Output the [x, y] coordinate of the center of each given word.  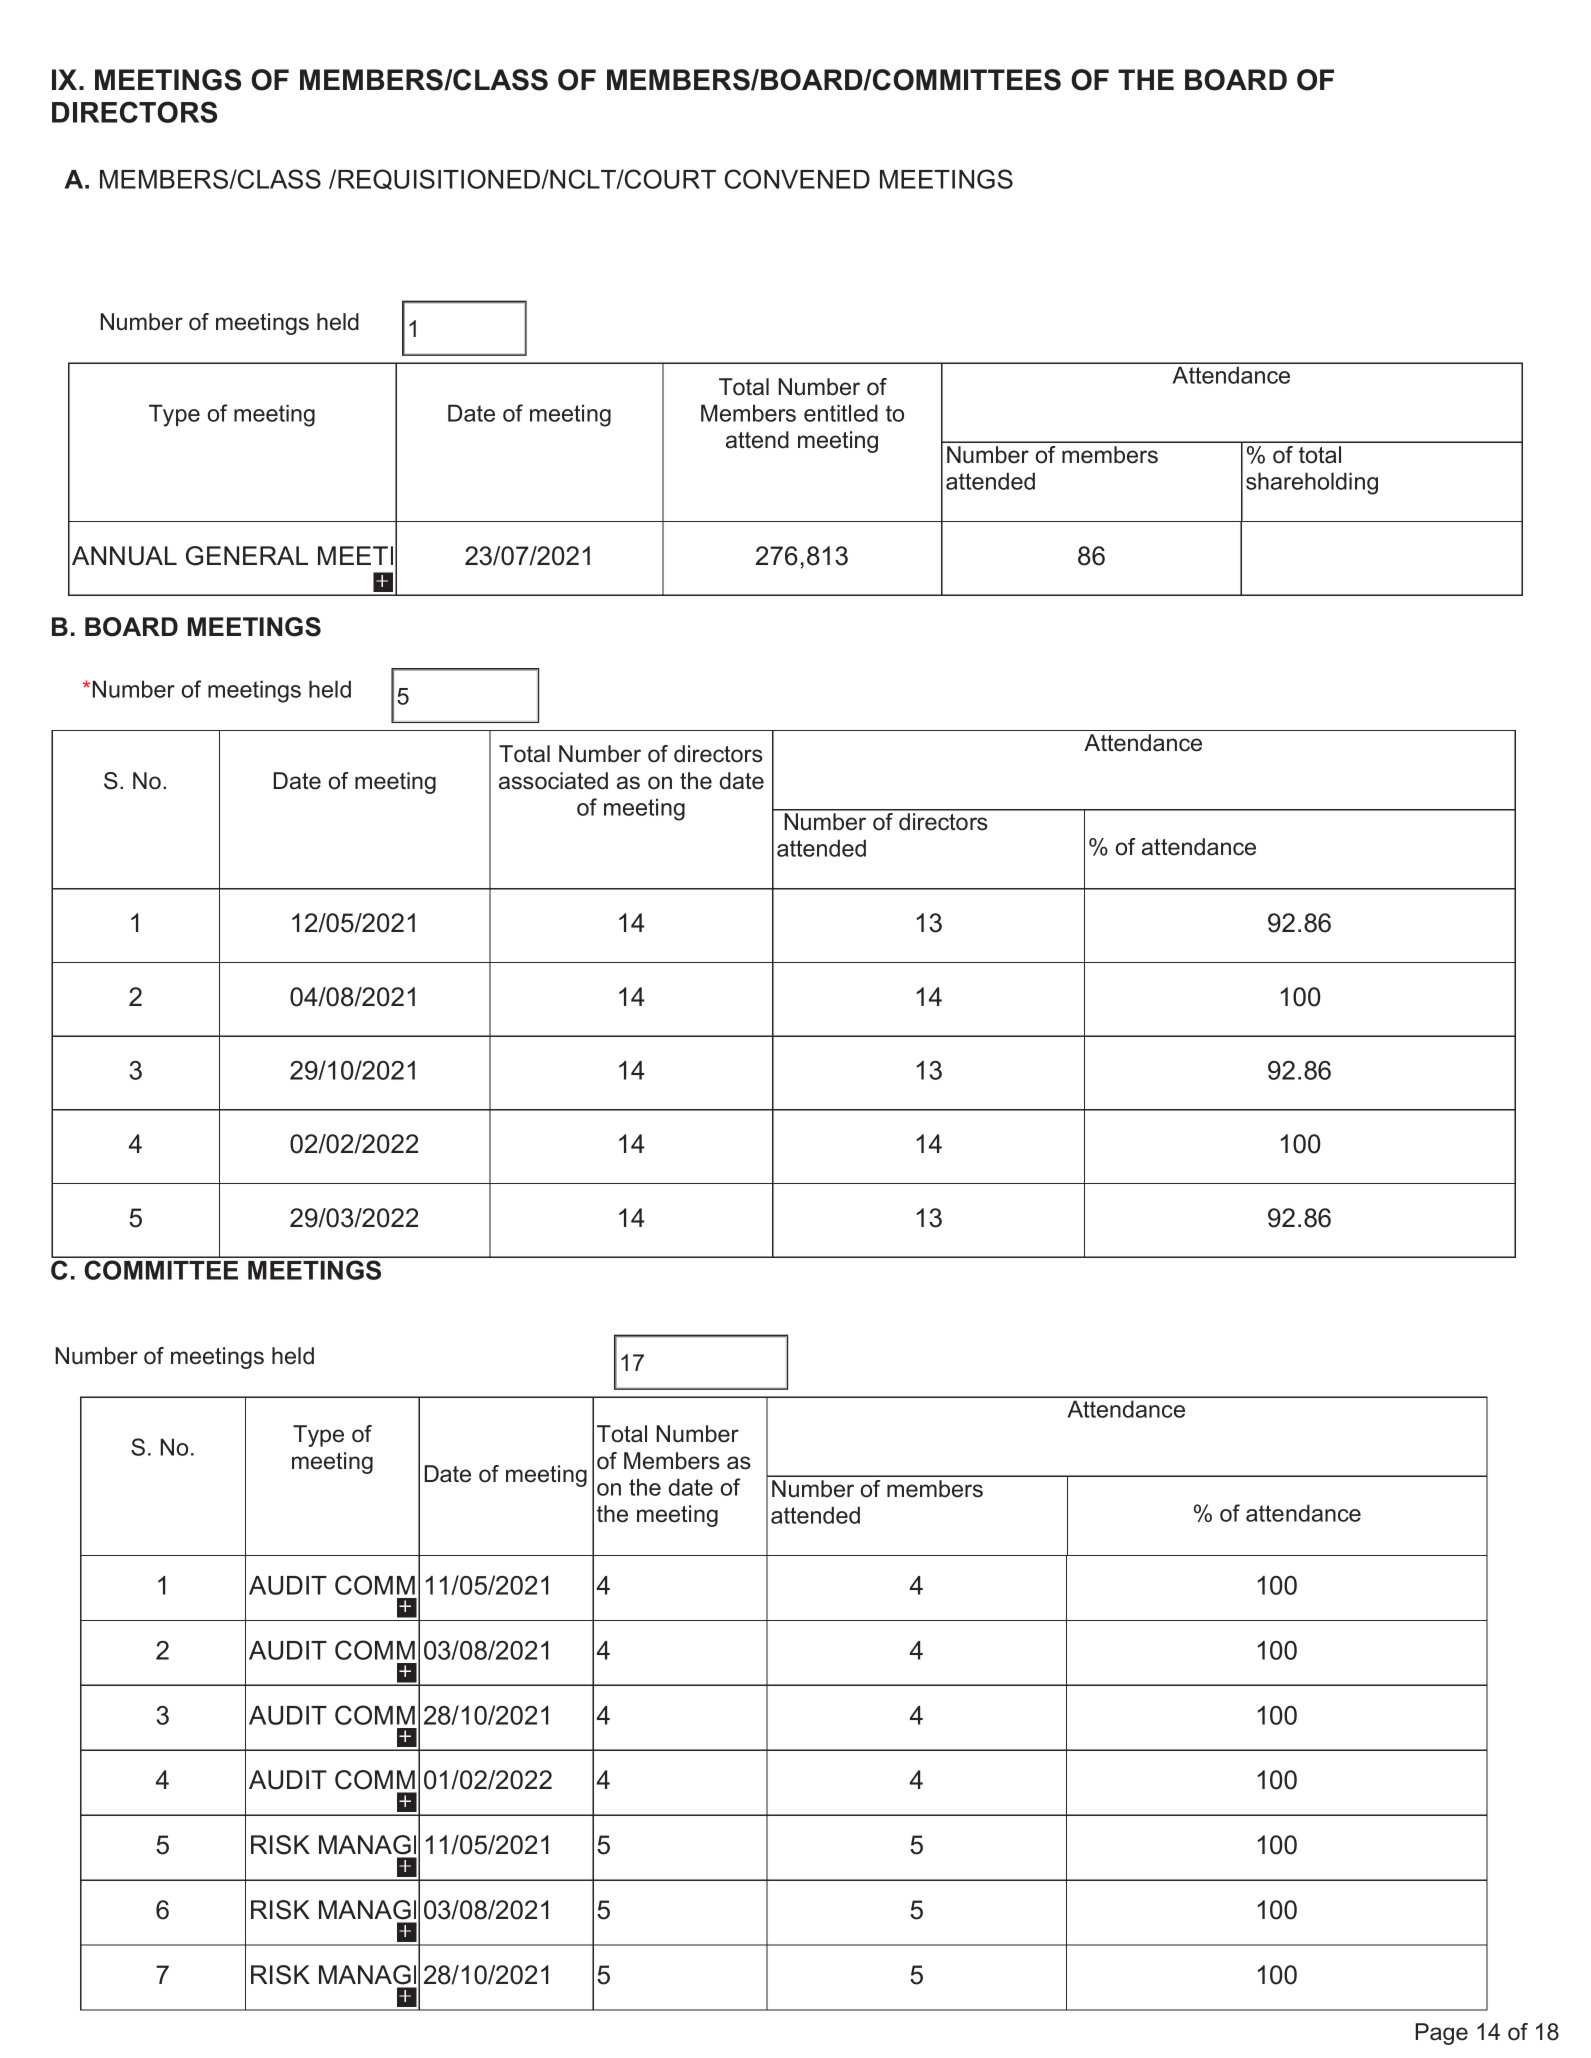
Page [1442, 2034]
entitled [841, 413]
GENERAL [247, 556]
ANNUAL [124, 556]
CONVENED [797, 179]
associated [553, 781]
